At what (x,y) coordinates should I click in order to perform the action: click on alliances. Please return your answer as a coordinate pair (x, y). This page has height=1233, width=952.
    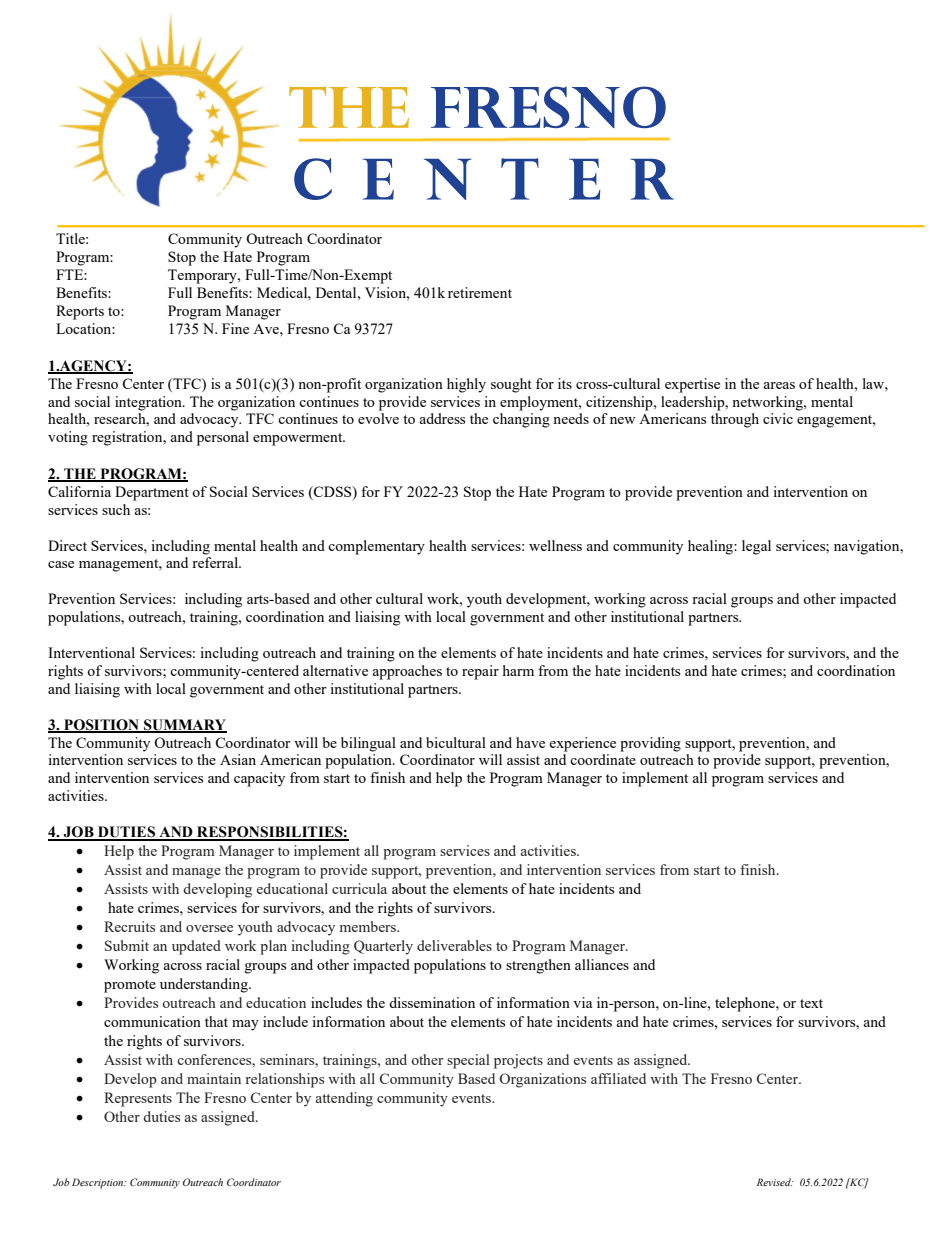
    Looking at the image, I should click on (602, 964).
